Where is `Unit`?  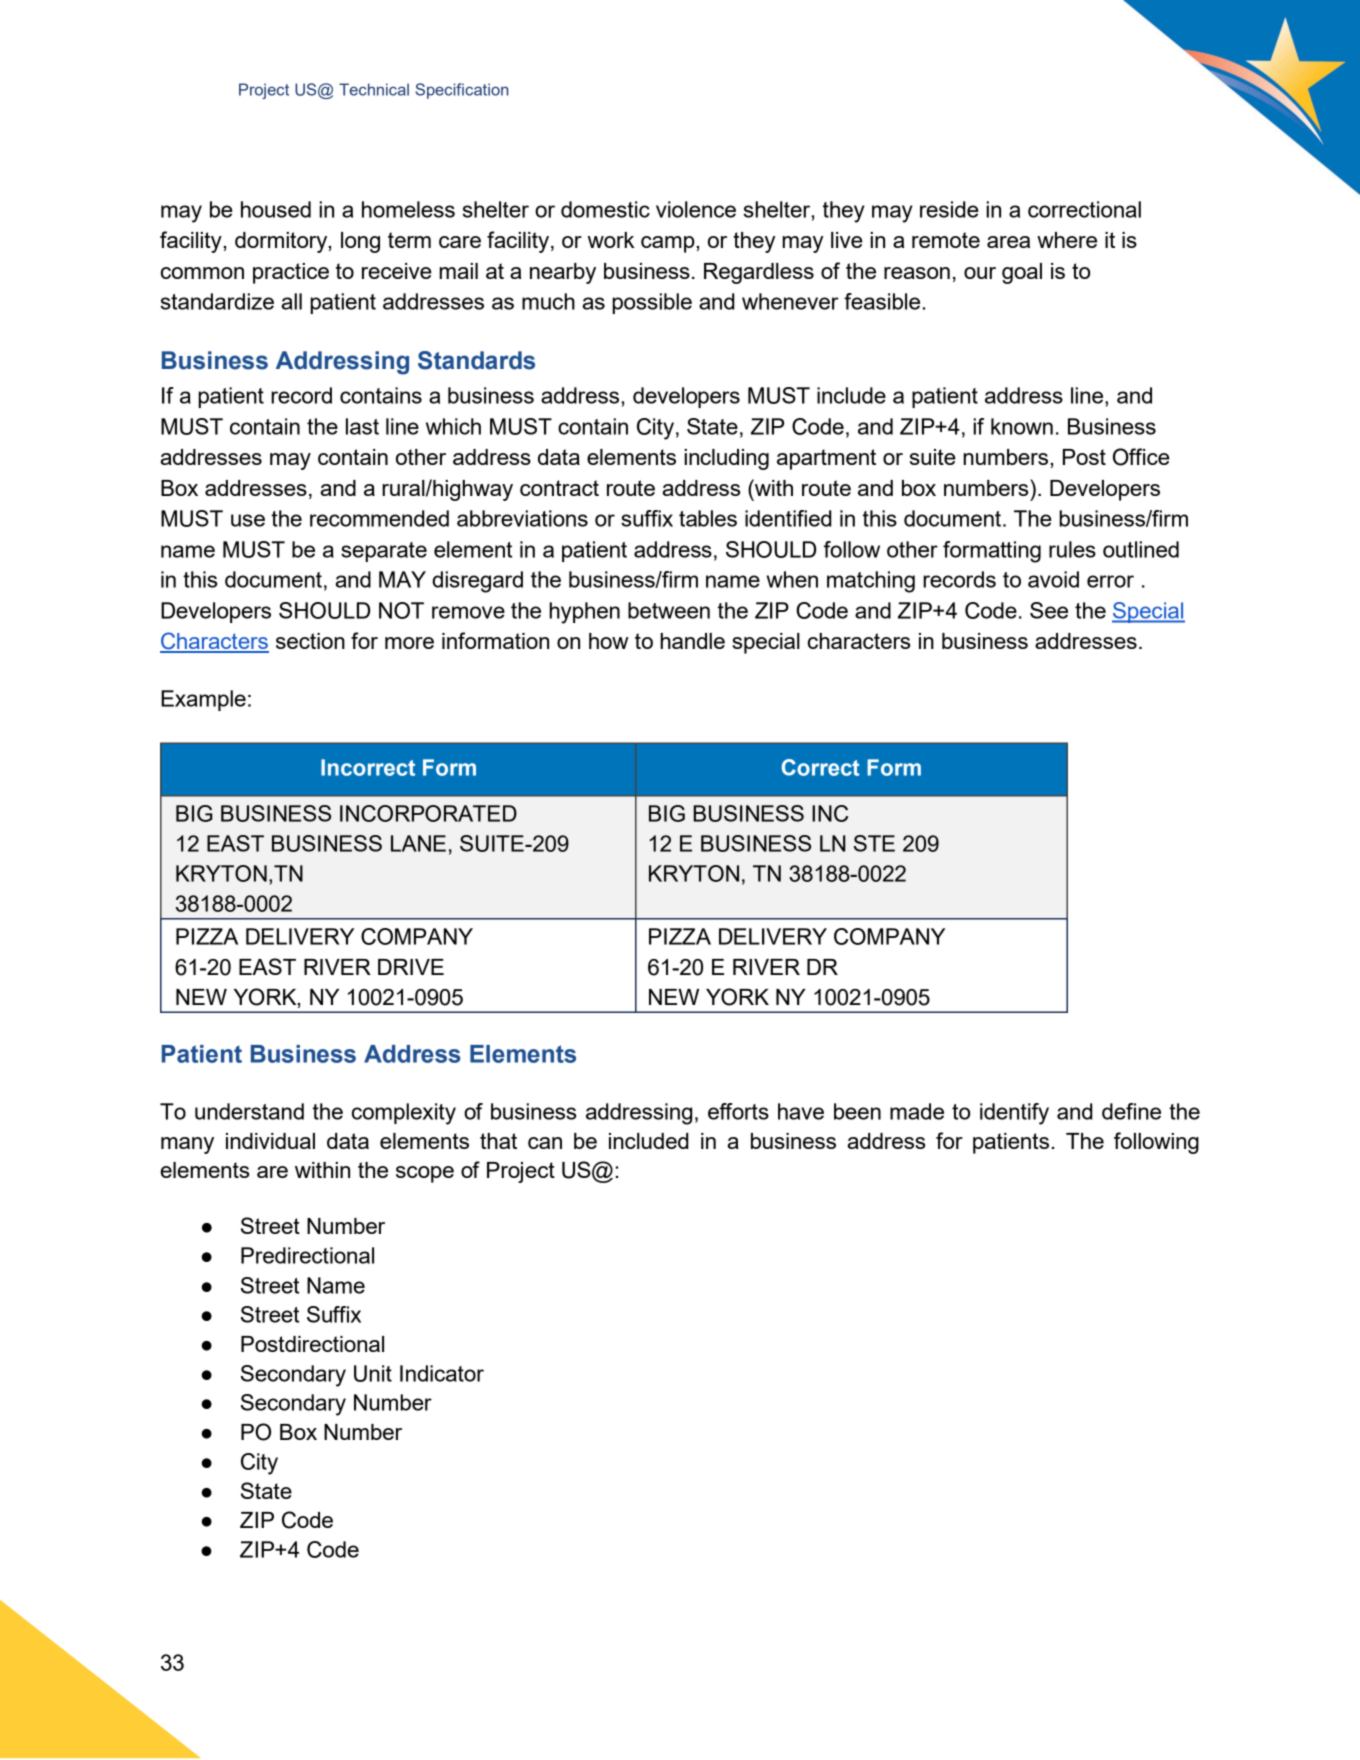 Unit is located at coordinates (373, 1373).
